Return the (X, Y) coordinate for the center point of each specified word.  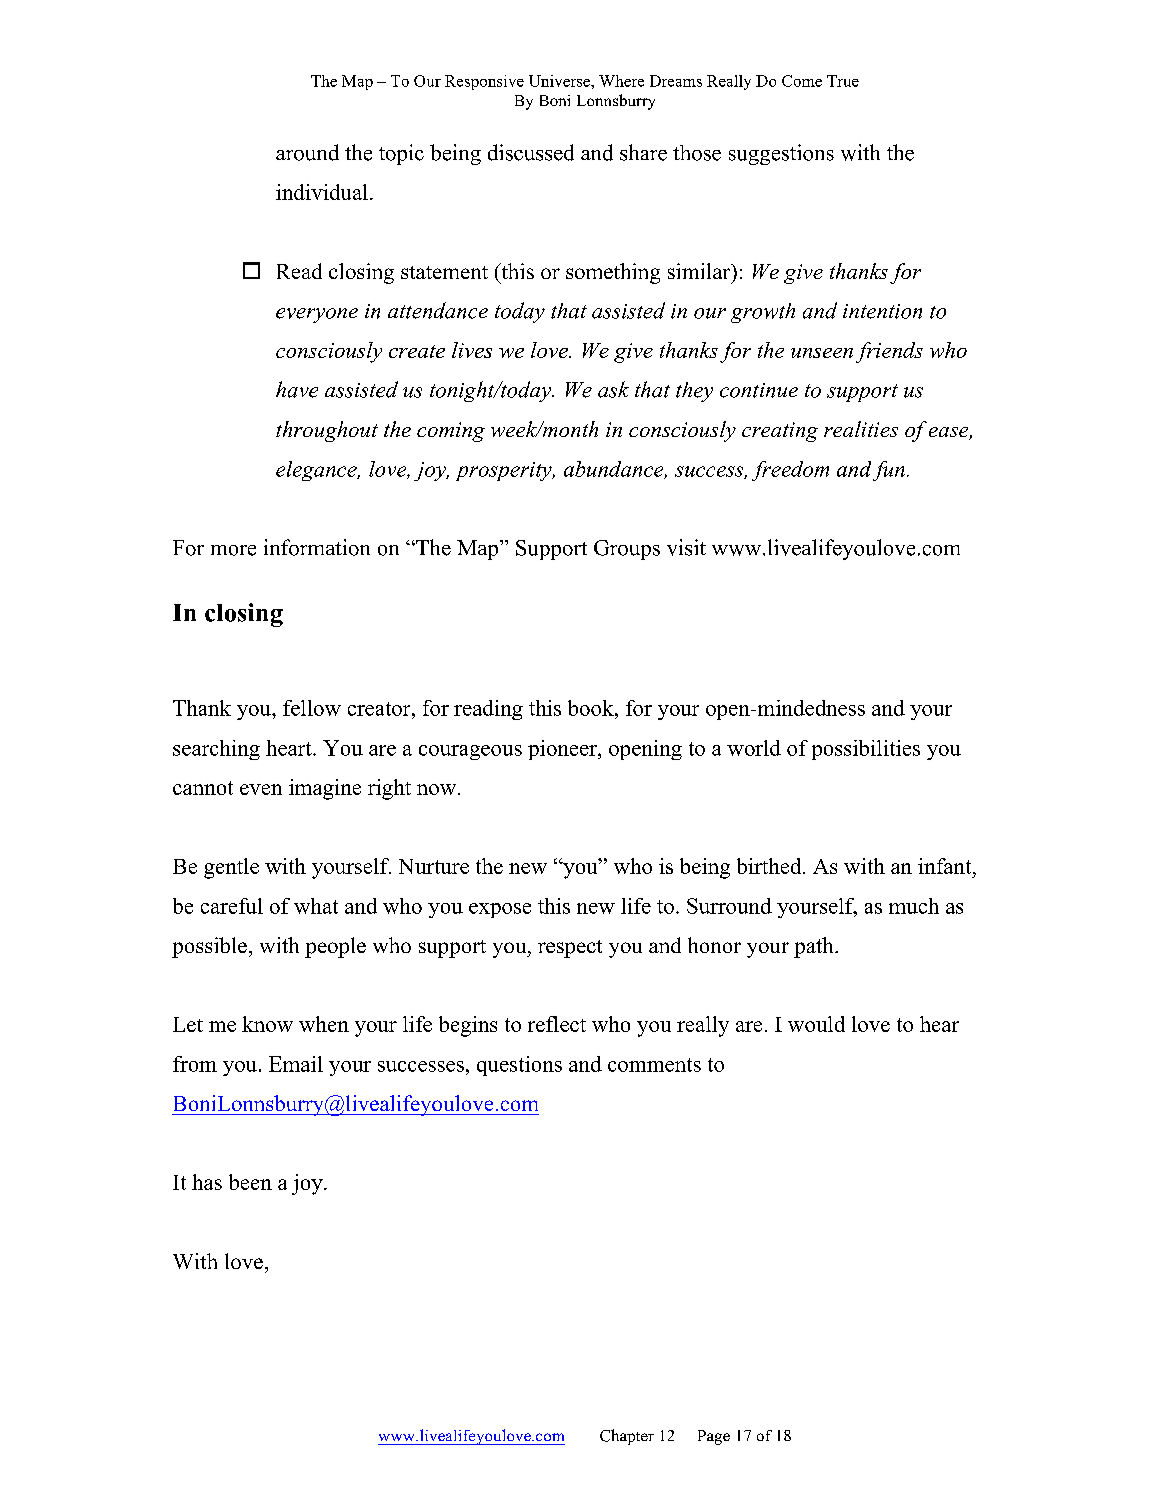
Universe (560, 81)
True (843, 81)
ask (613, 389)
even (261, 789)
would (816, 1024)
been (250, 1182)
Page (714, 1437)
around (307, 152)
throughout (327, 431)
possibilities (866, 750)
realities (861, 429)
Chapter (627, 1437)
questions (519, 1066)
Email (296, 1064)
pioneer (563, 750)
